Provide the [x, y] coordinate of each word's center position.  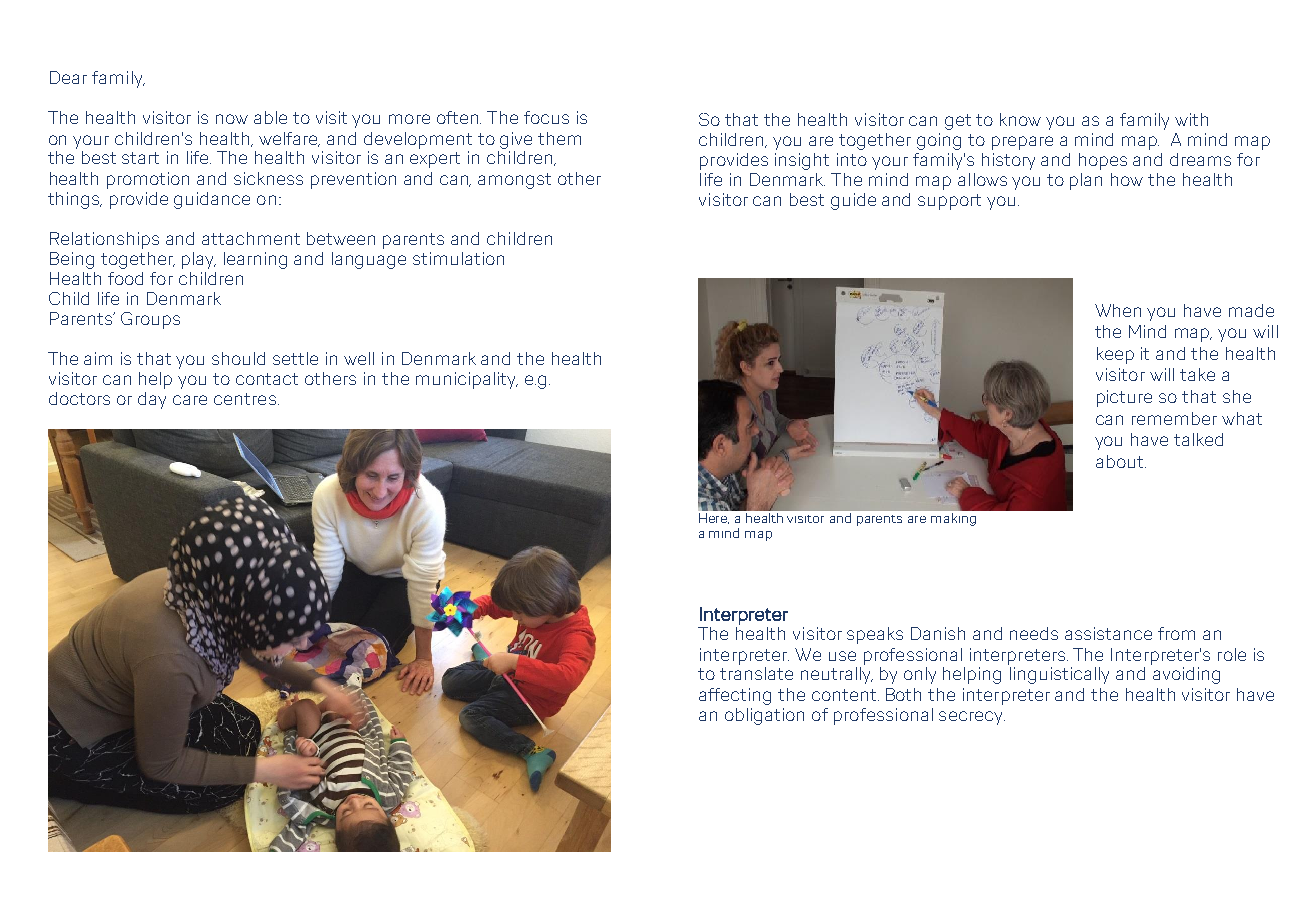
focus [546, 117]
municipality [467, 380]
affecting [735, 696]
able [270, 117]
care [190, 400]
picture [1124, 398]
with [1191, 119]
